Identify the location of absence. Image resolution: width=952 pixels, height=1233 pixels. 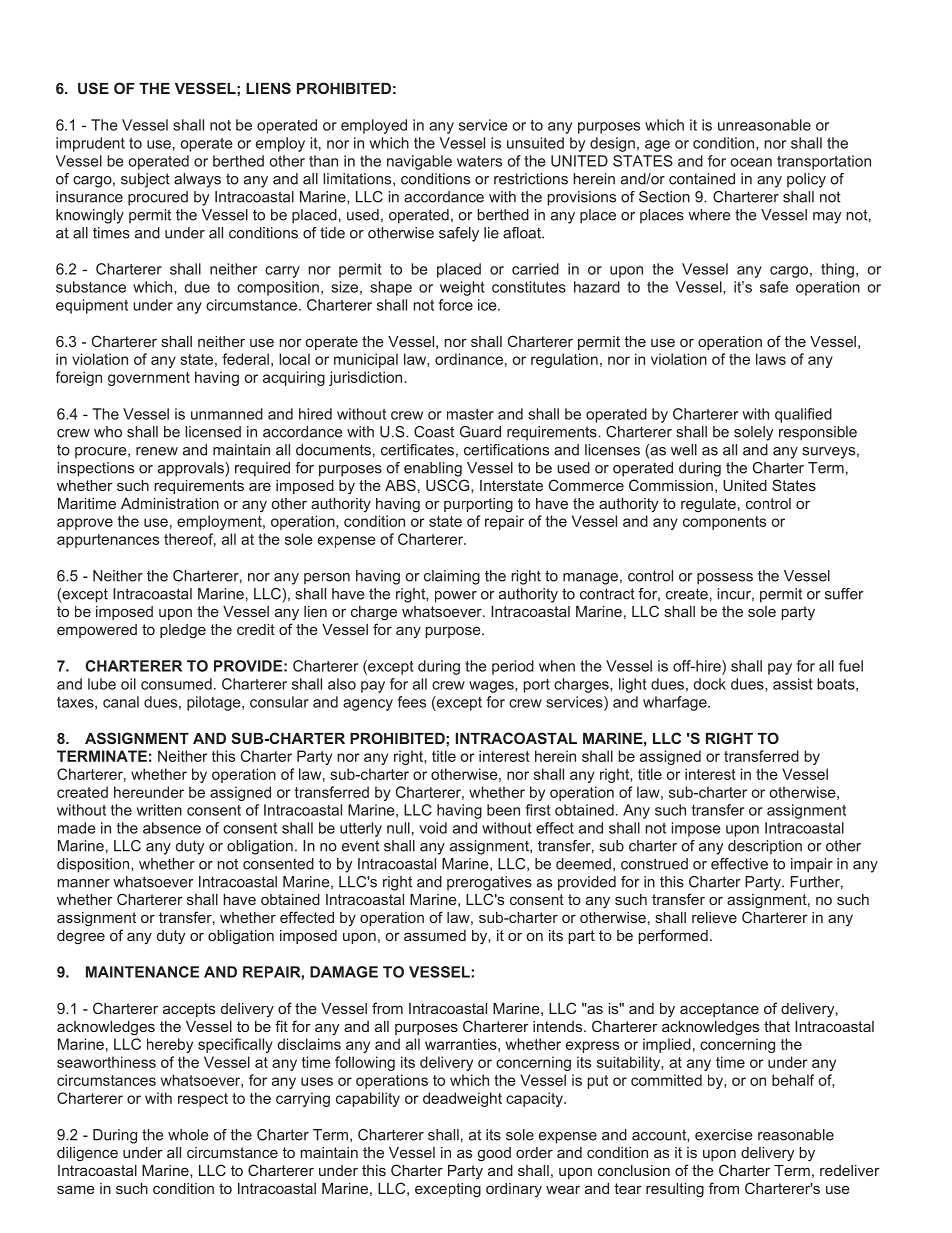
(172, 828).
